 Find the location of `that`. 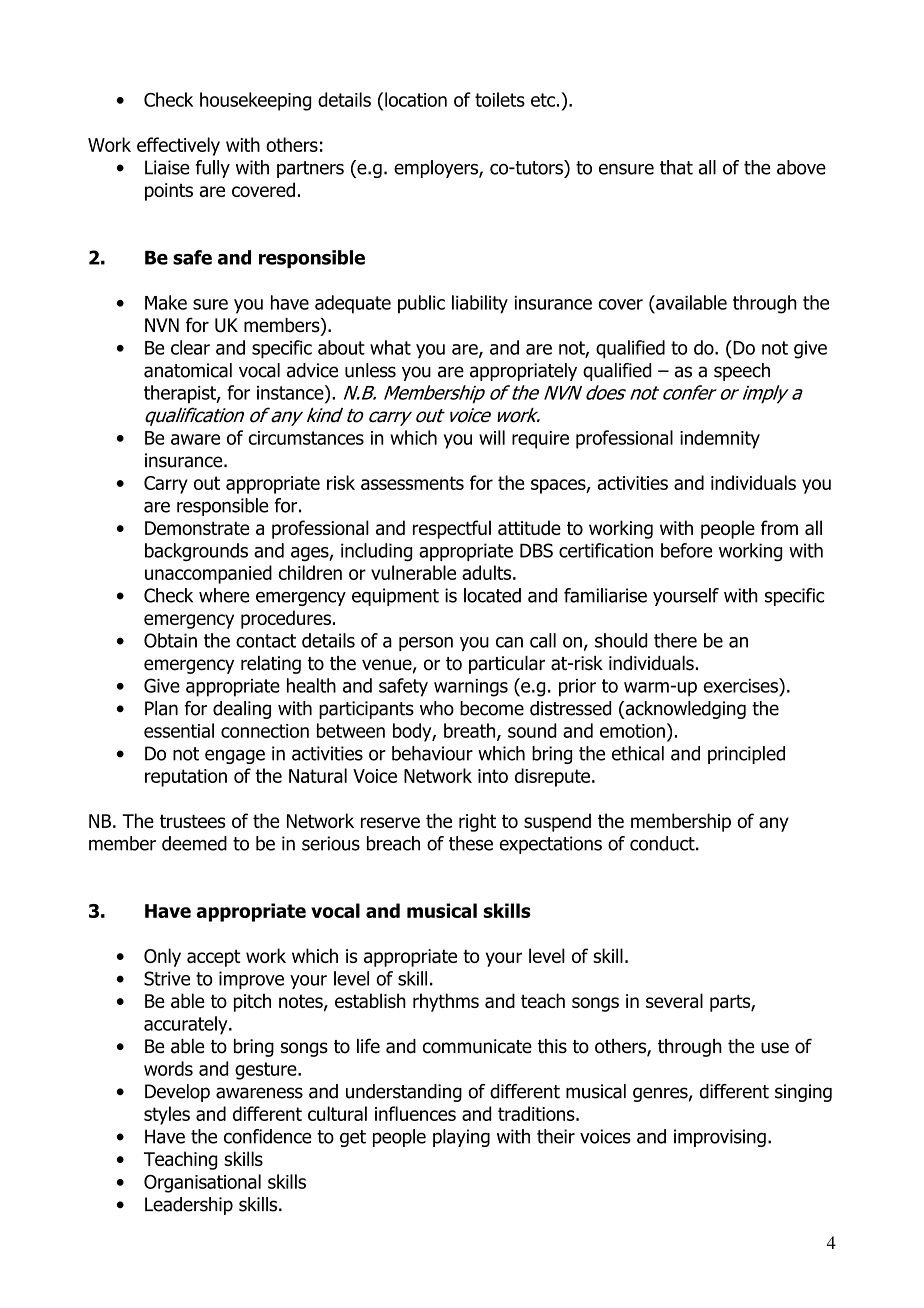

that is located at coordinates (676, 167).
